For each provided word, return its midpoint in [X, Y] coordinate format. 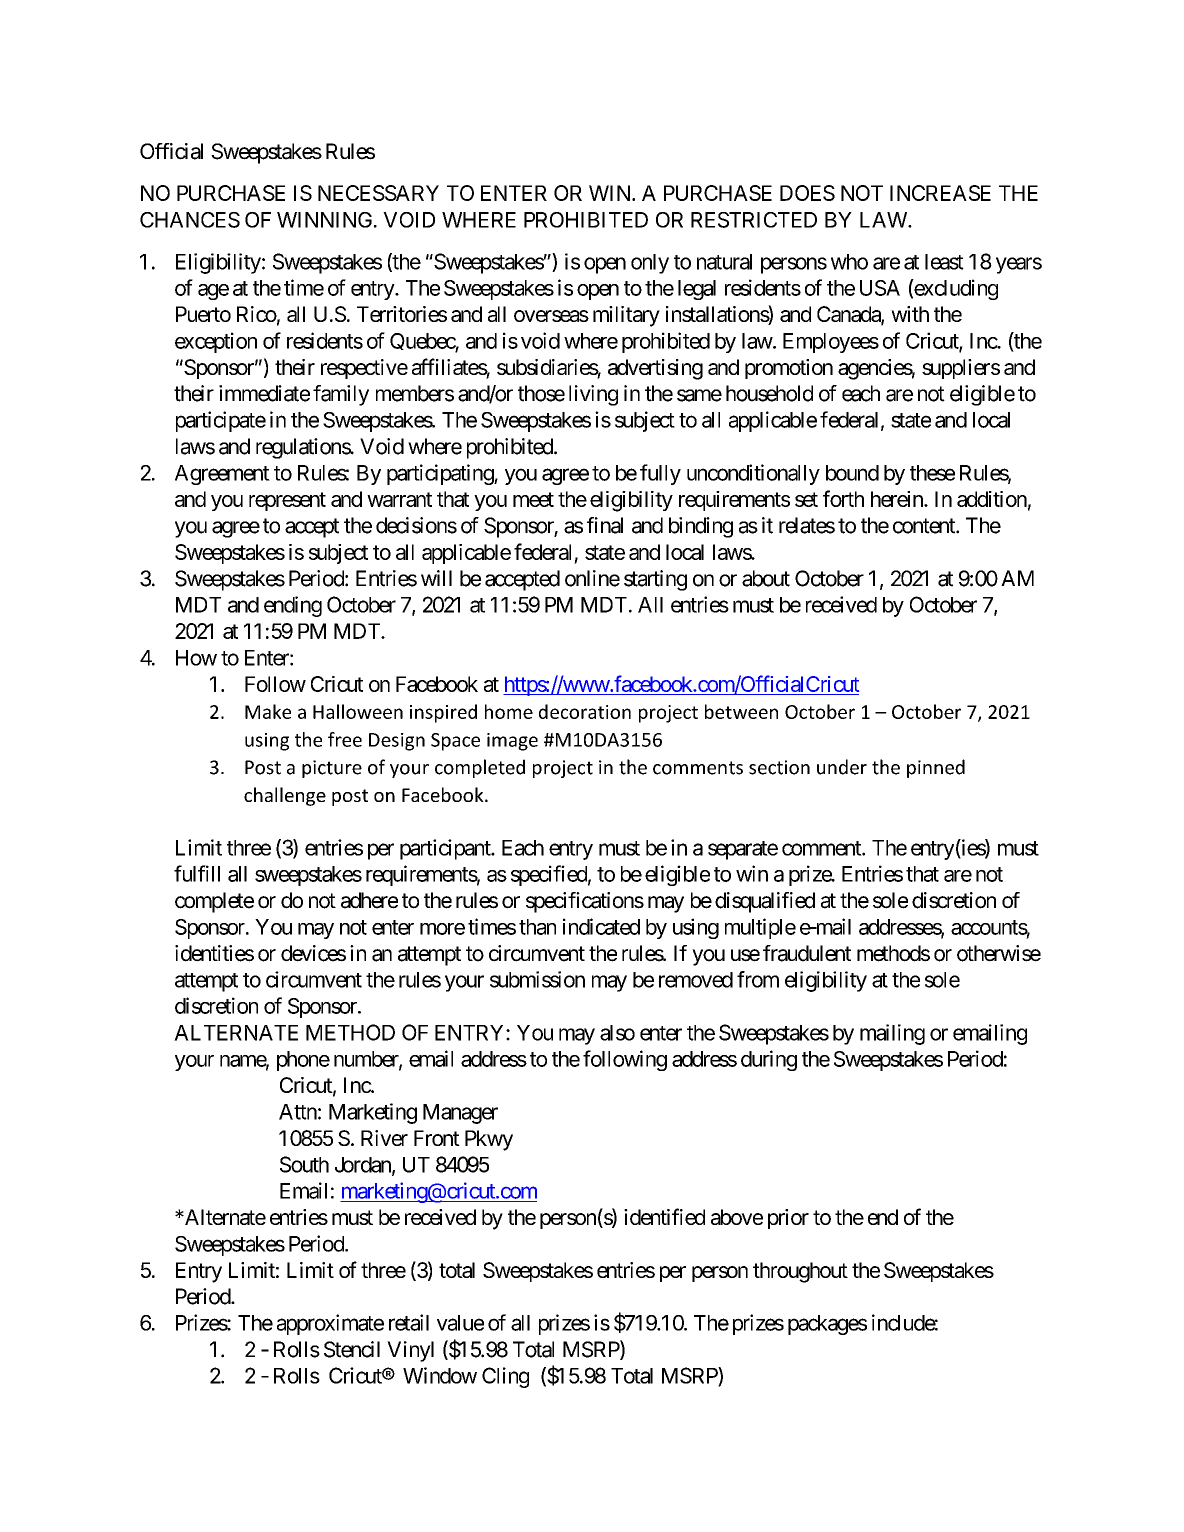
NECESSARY [378, 193]
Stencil [352, 1349]
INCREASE [940, 193]
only [650, 264]
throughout [800, 1272]
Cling [505, 1377]
